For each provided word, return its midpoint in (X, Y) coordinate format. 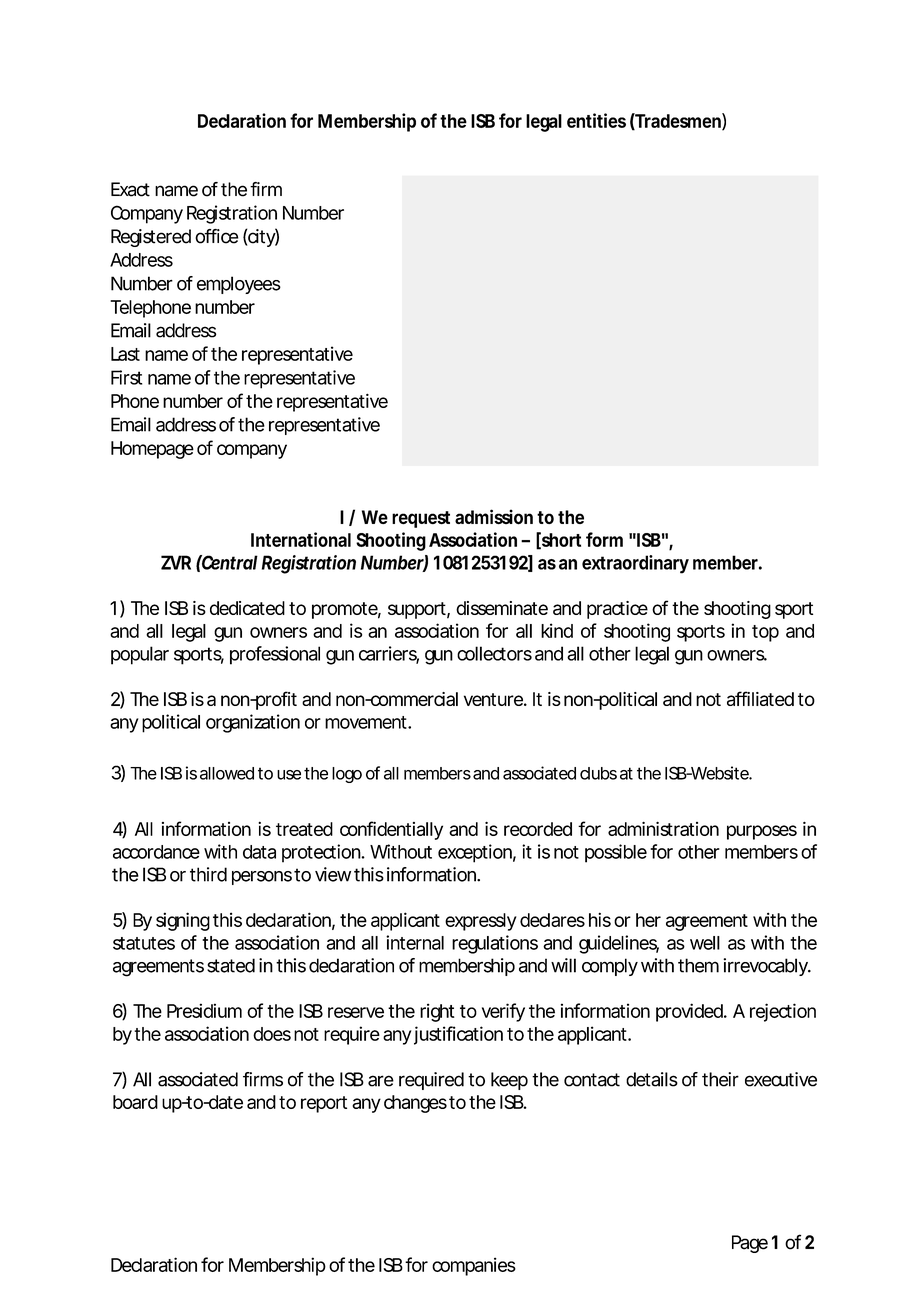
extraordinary (635, 564)
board (135, 1102)
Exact (130, 189)
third (208, 874)
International (301, 539)
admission (494, 517)
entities (596, 120)
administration (663, 829)
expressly (481, 922)
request (421, 519)
